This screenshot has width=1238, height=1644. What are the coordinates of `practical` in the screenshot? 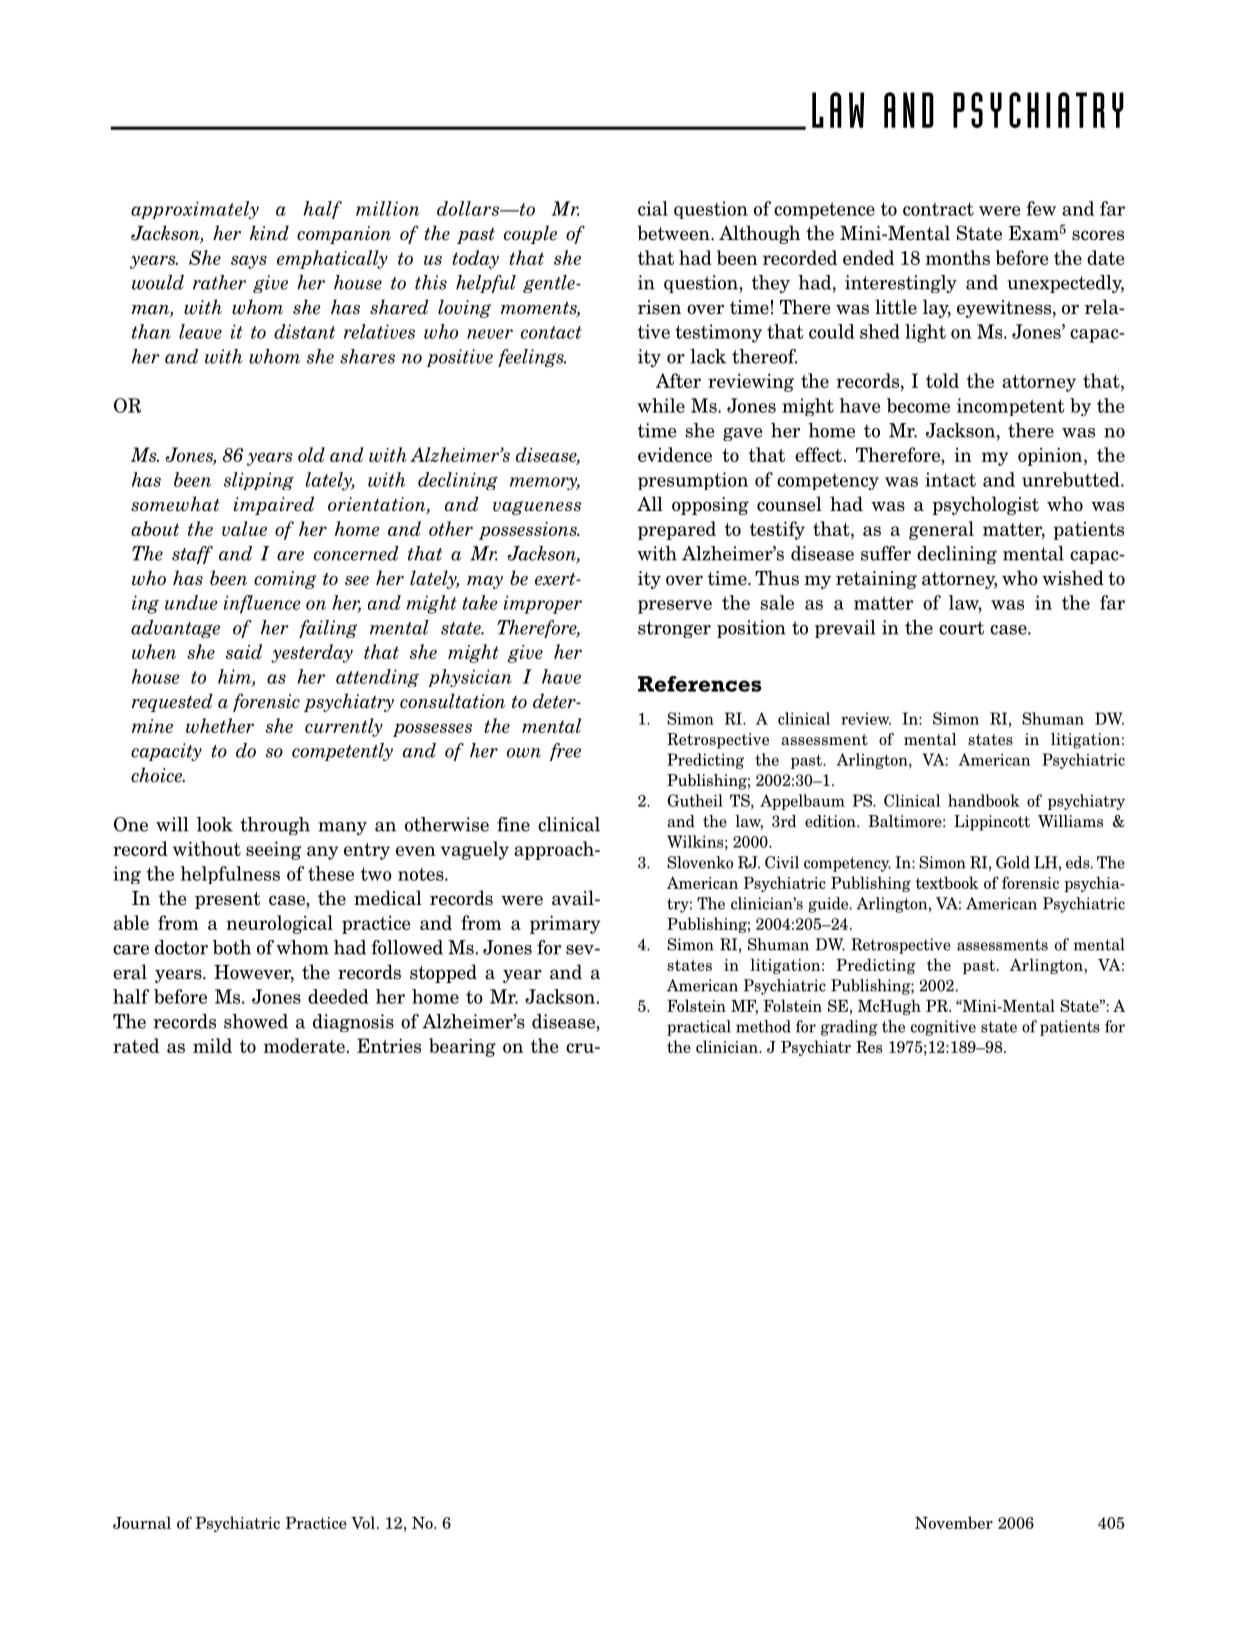 It's located at (699, 1028).
